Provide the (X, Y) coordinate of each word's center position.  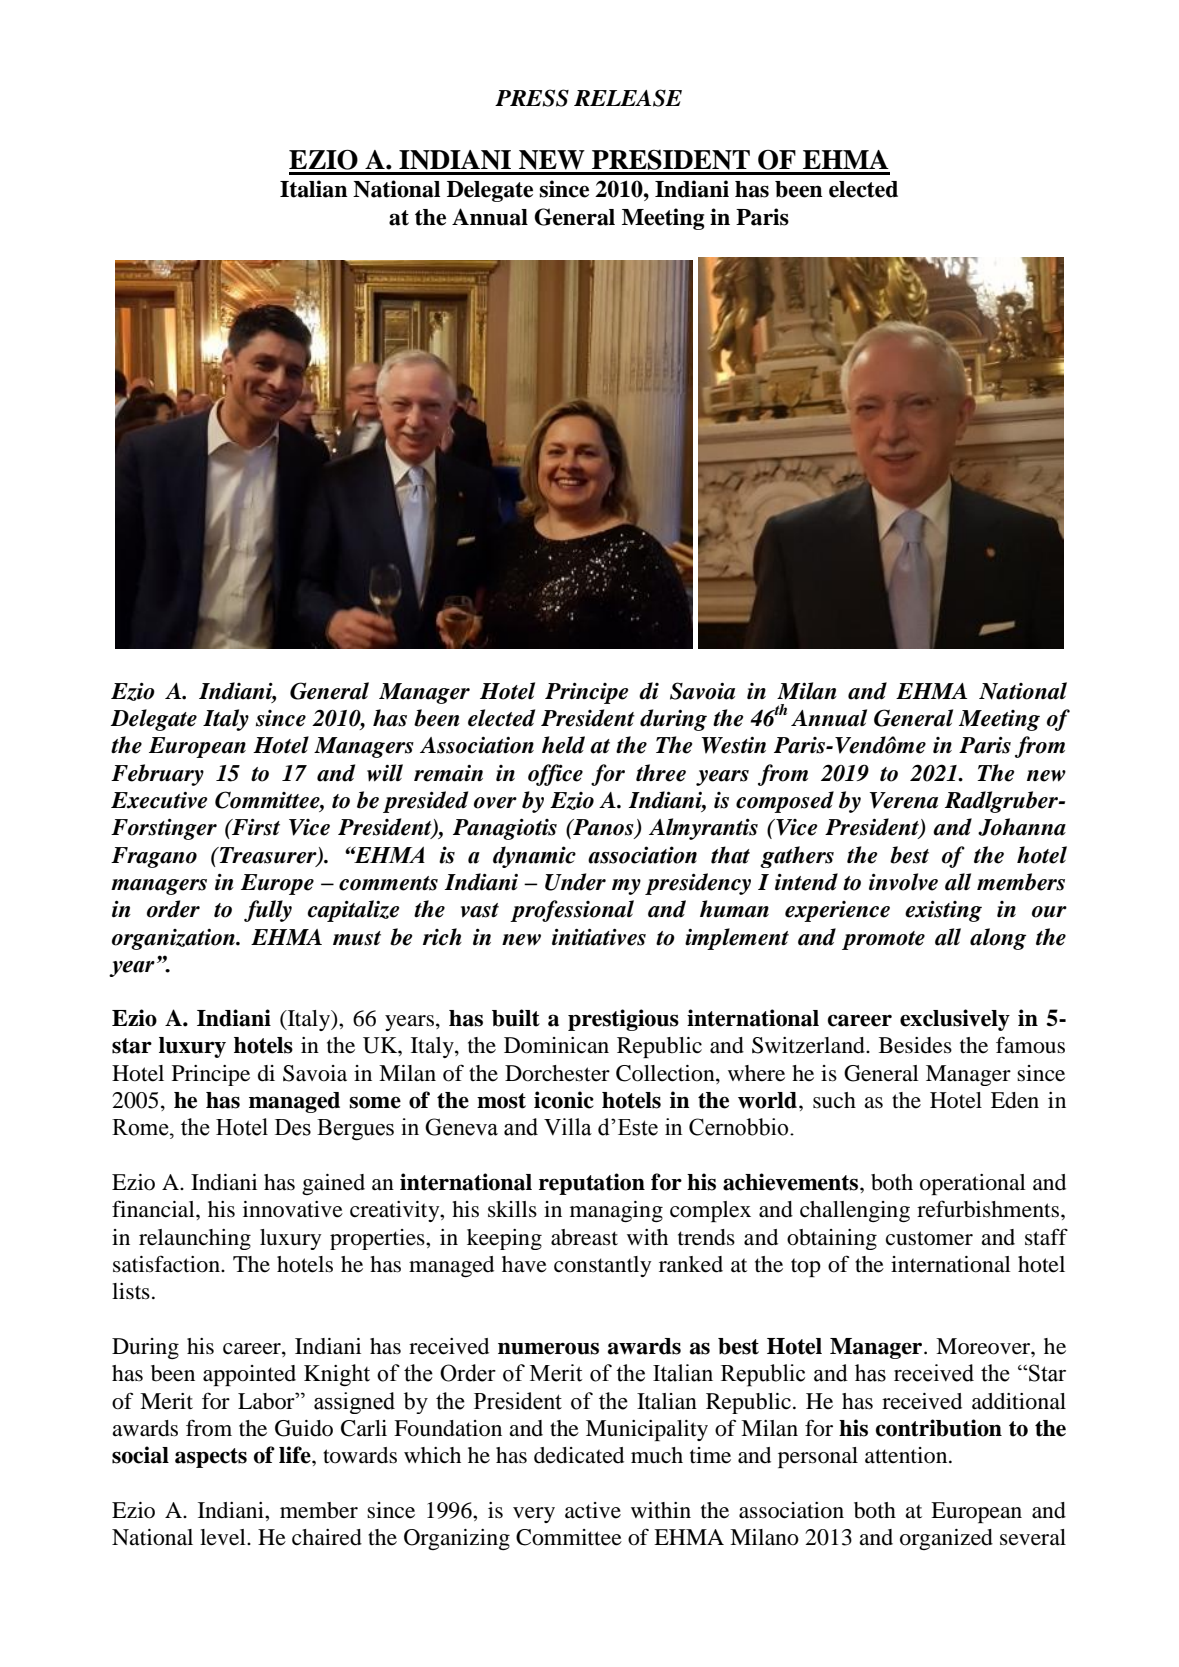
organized (946, 1539)
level (224, 1537)
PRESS (532, 98)
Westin (733, 745)
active (593, 1510)
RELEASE (628, 98)
